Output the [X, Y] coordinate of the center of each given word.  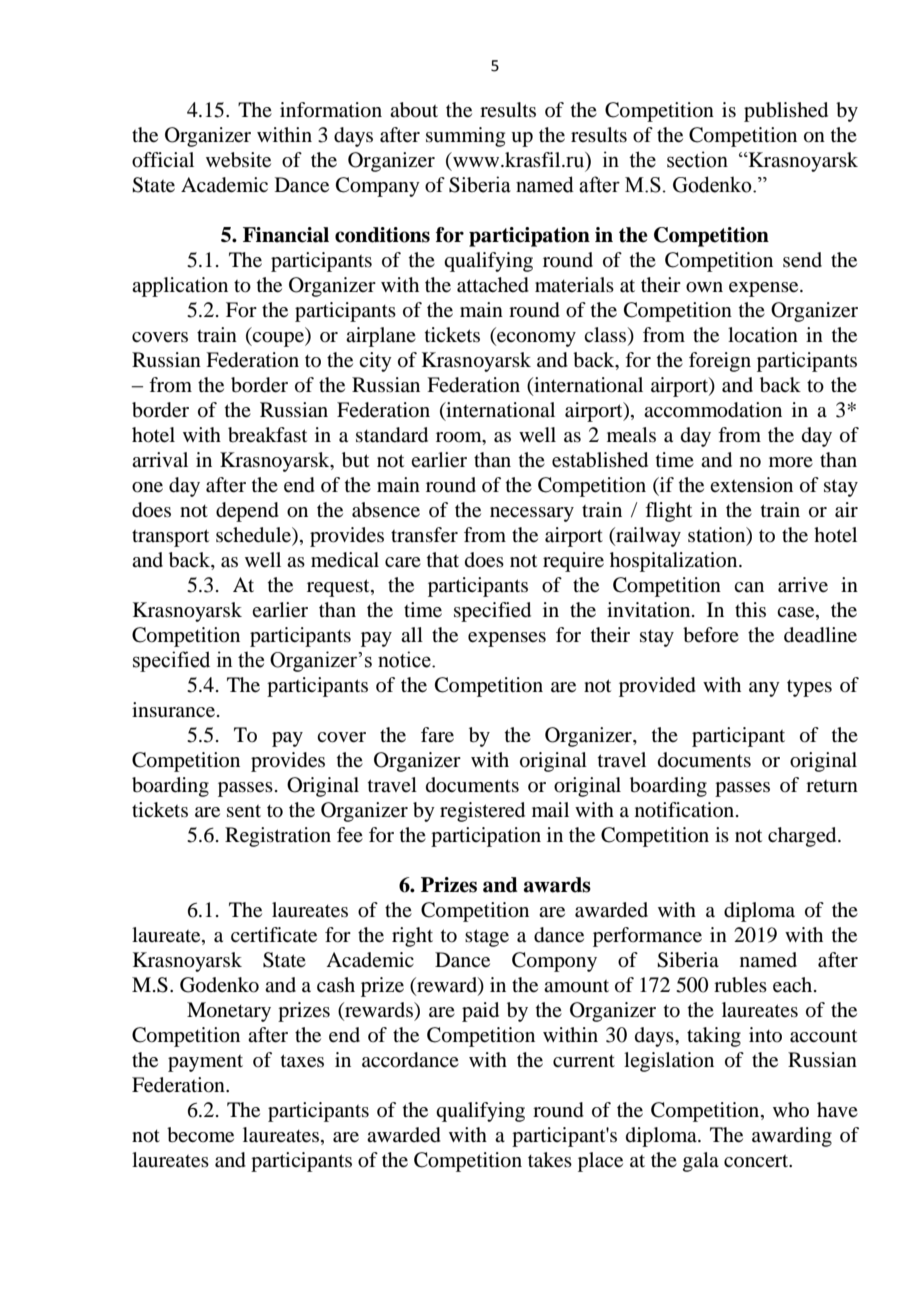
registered [482, 812]
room [460, 437]
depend [247, 512]
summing [465, 137]
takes [550, 1160]
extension [751, 485]
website [238, 160]
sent [244, 811]
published [786, 112]
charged [803, 837]
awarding [792, 1137]
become [200, 1135]
